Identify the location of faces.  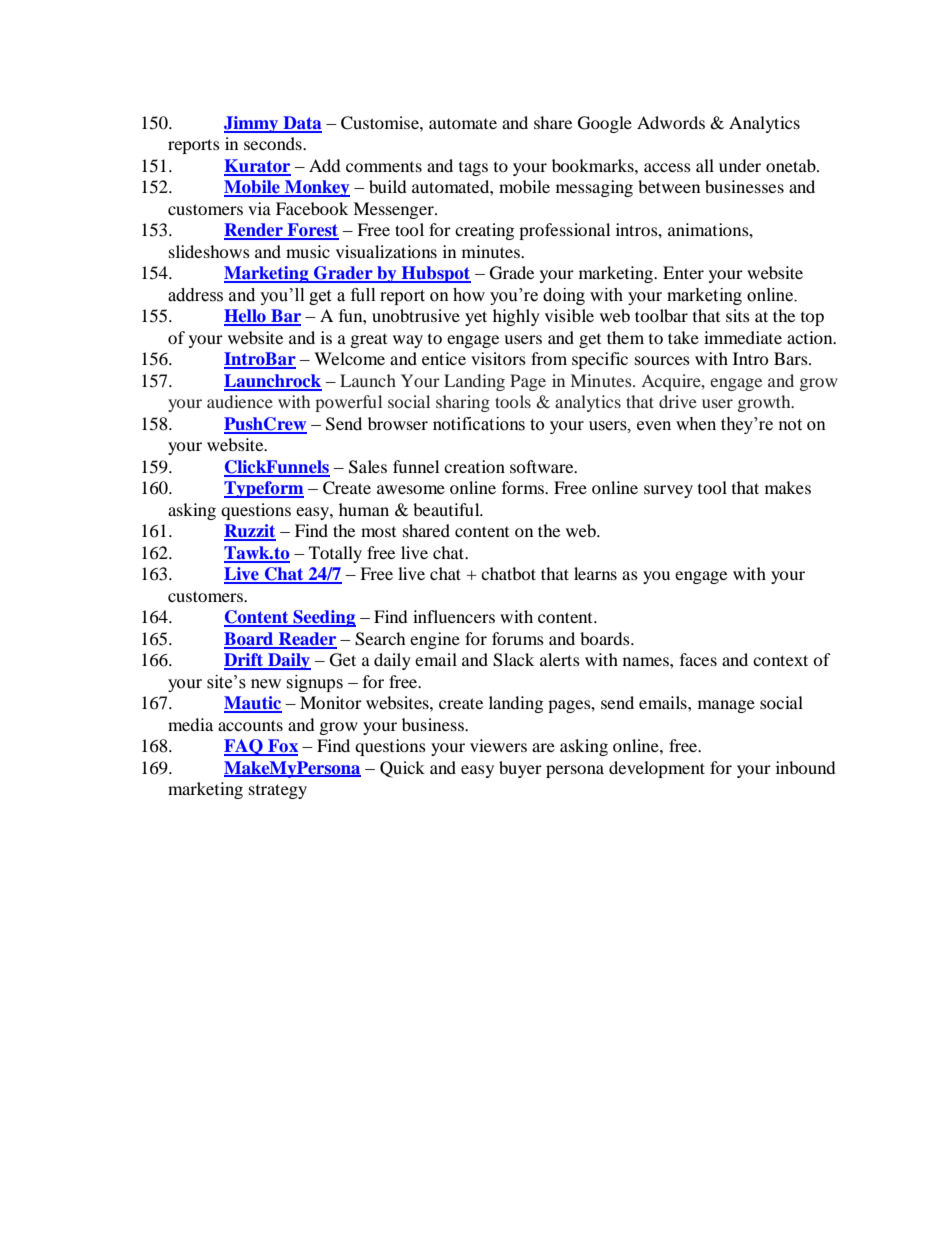
(698, 659).
